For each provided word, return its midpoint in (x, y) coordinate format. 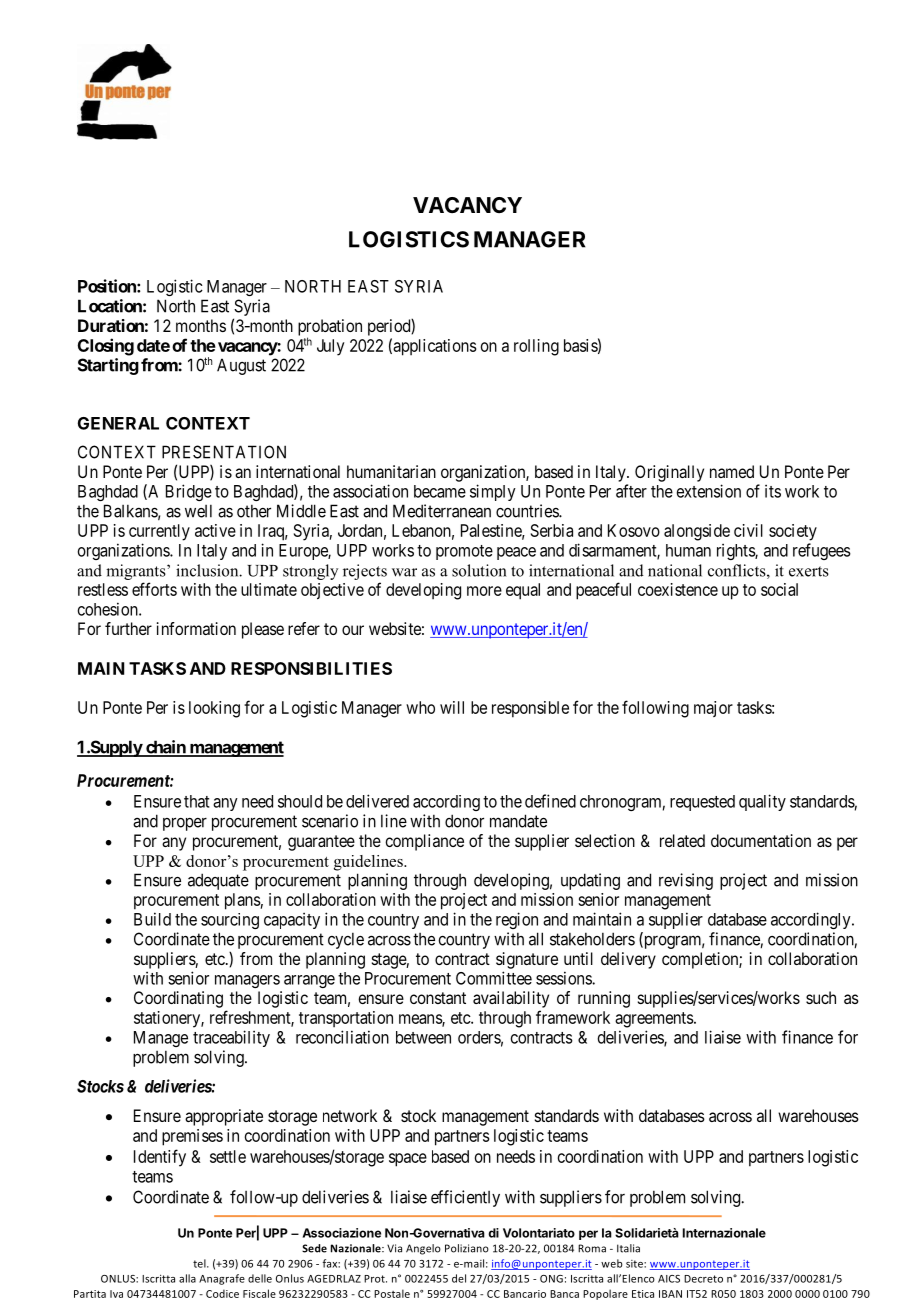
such (821, 997)
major (713, 709)
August (241, 366)
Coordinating (178, 999)
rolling (536, 347)
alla (187, 1278)
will (452, 707)
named (732, 471)
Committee (494, 978)
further (128, 628)
